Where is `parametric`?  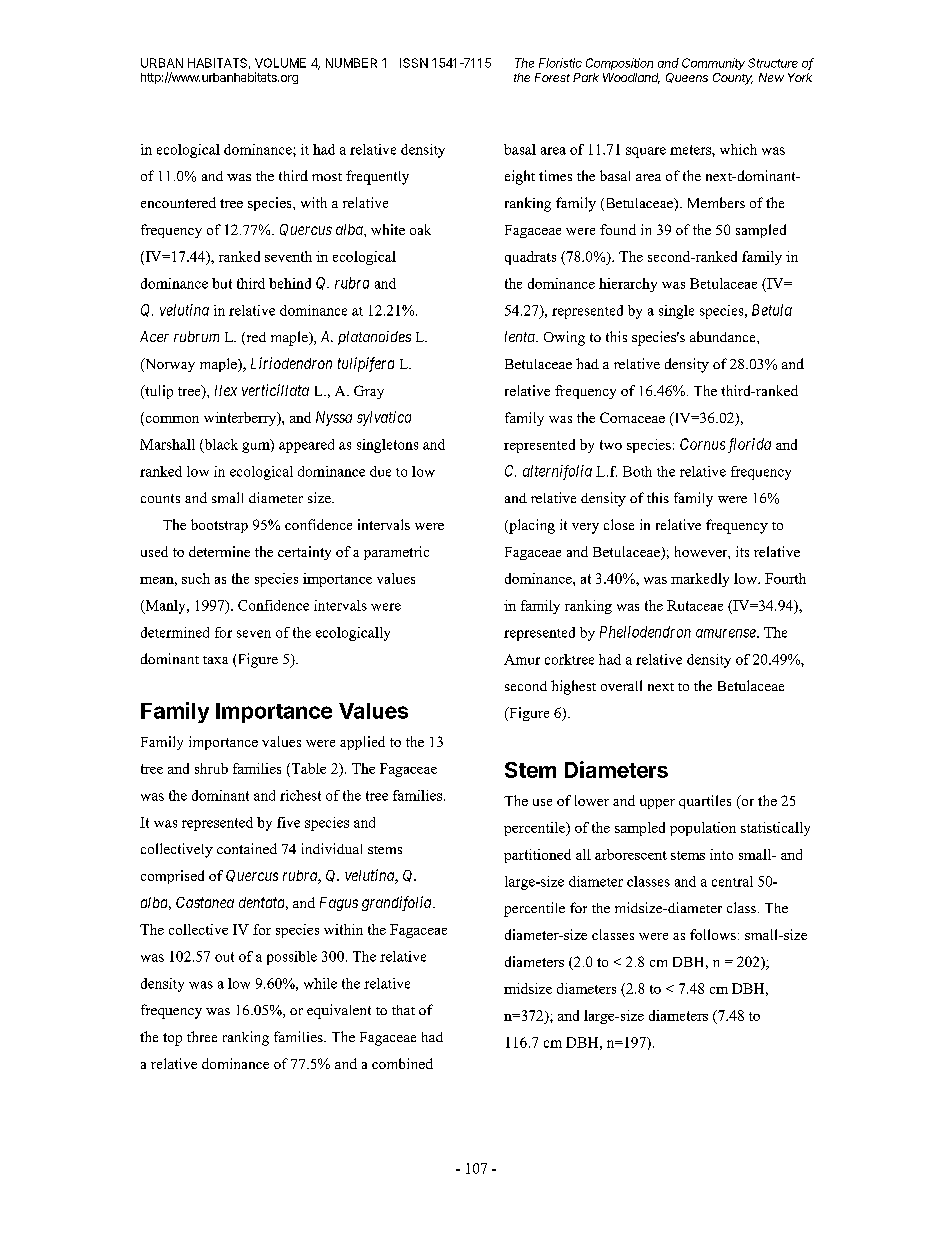 parametric is located at coordinates (396, 553).
